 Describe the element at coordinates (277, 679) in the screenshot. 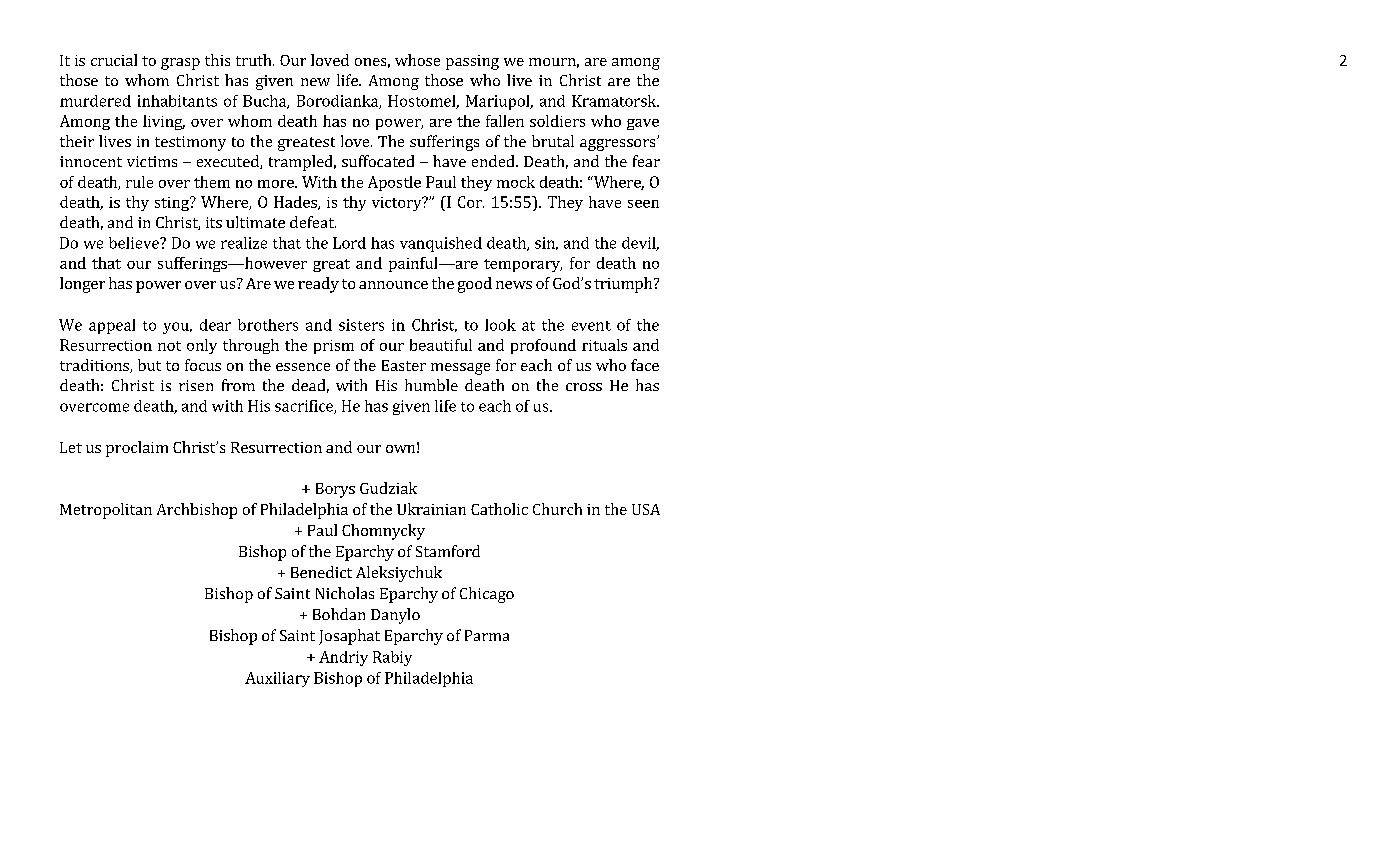

I see `Auxiliary` at that location.
